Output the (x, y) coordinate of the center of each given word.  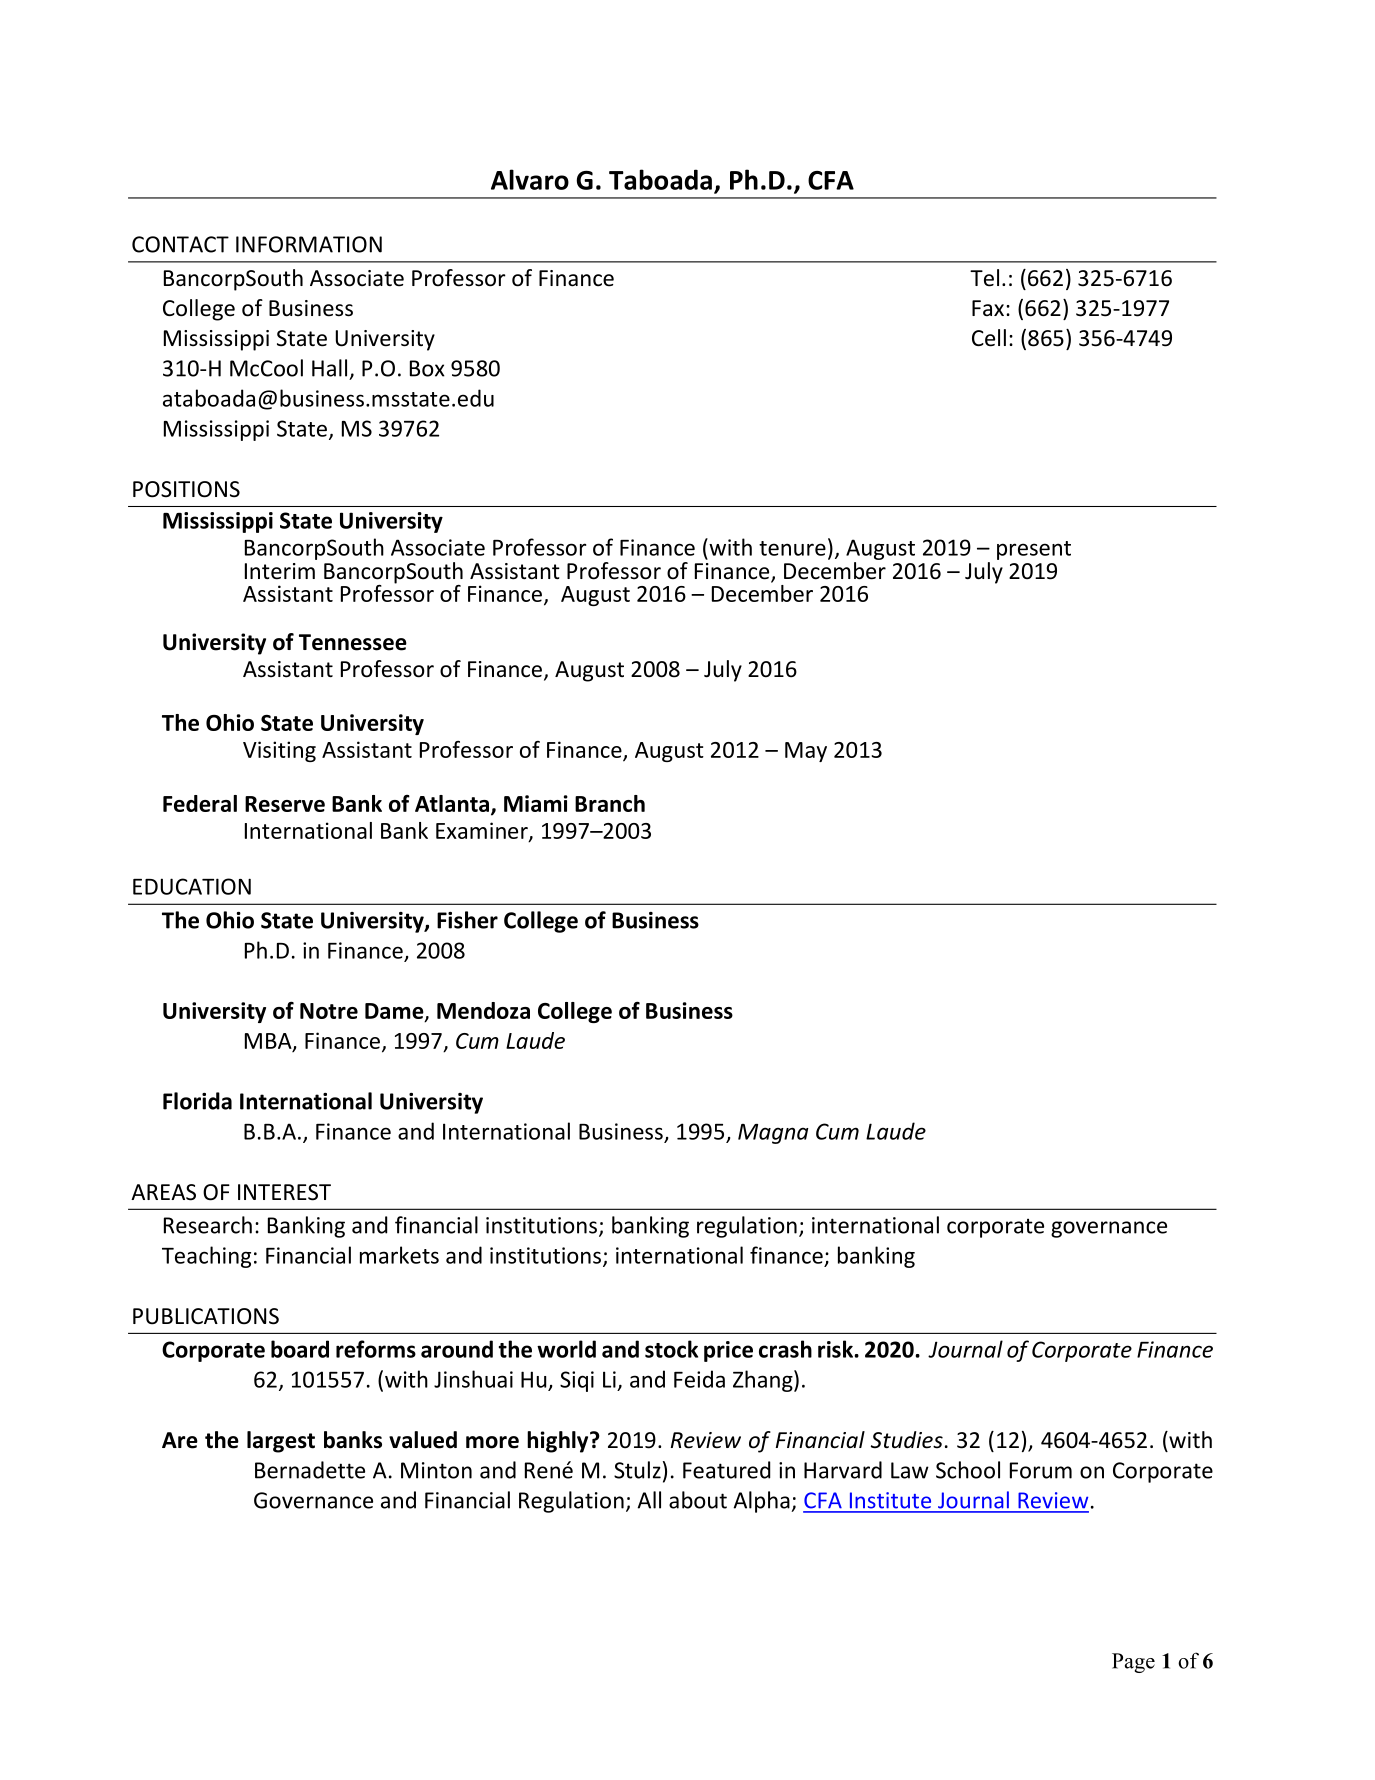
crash (785, 1349)
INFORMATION (309, 244)
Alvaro (530, 179)
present (1034, 550)
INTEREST (284, 1192)
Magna (773, 1134)
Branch (610, 803)
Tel (984, 278)
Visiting (279, 751)
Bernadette (310, 1470)
